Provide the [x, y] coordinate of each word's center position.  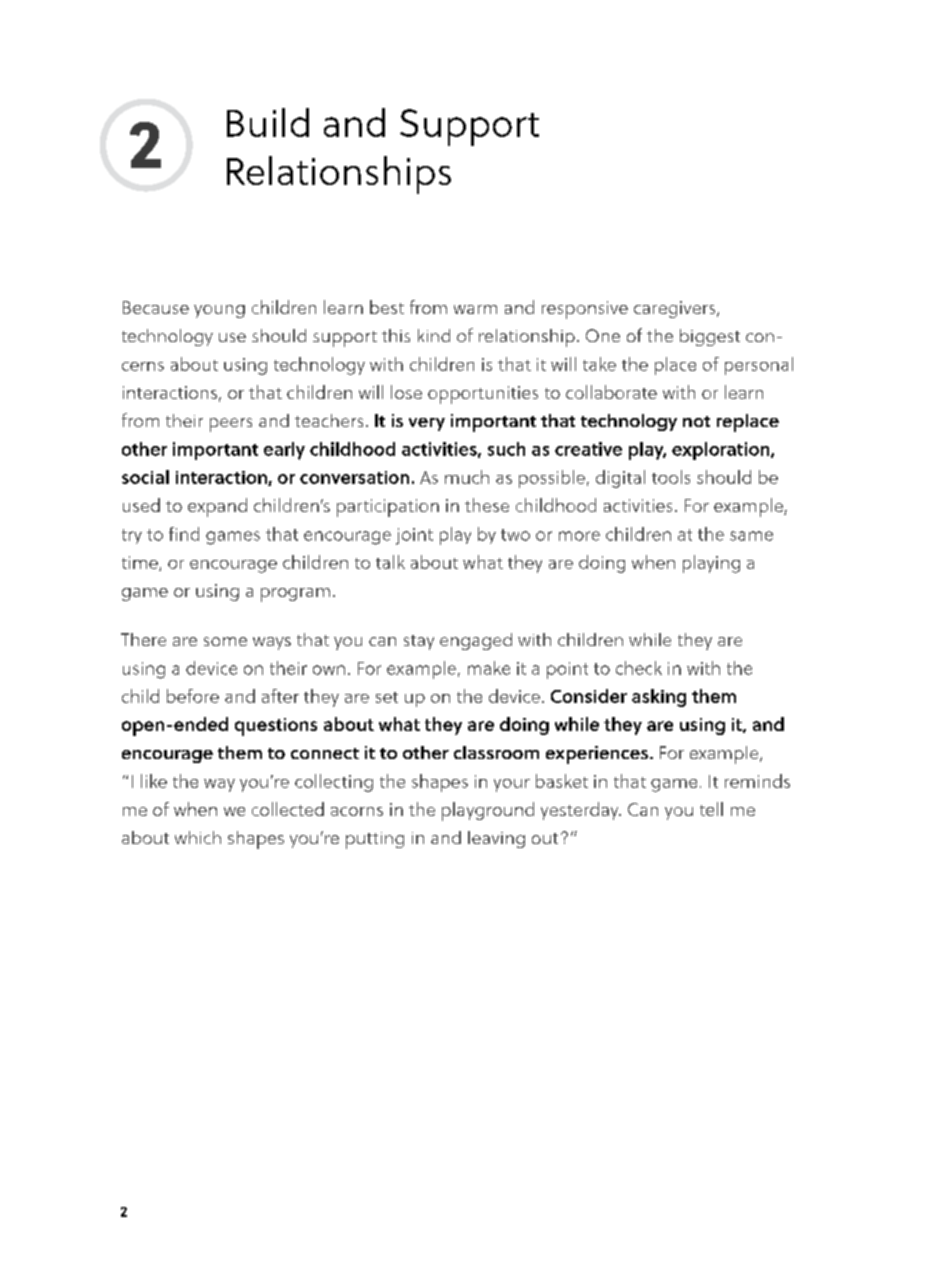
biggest [710, 337]
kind [434, 335]
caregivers [676, 309]
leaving [496, 839]
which [198, 837]
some [225, 641]
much [467, 477]
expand [217, 507]
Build [268, 122]
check [639, 668]
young [219, 311]
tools [671, 477]
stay [419, 642]
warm [475, 309]
